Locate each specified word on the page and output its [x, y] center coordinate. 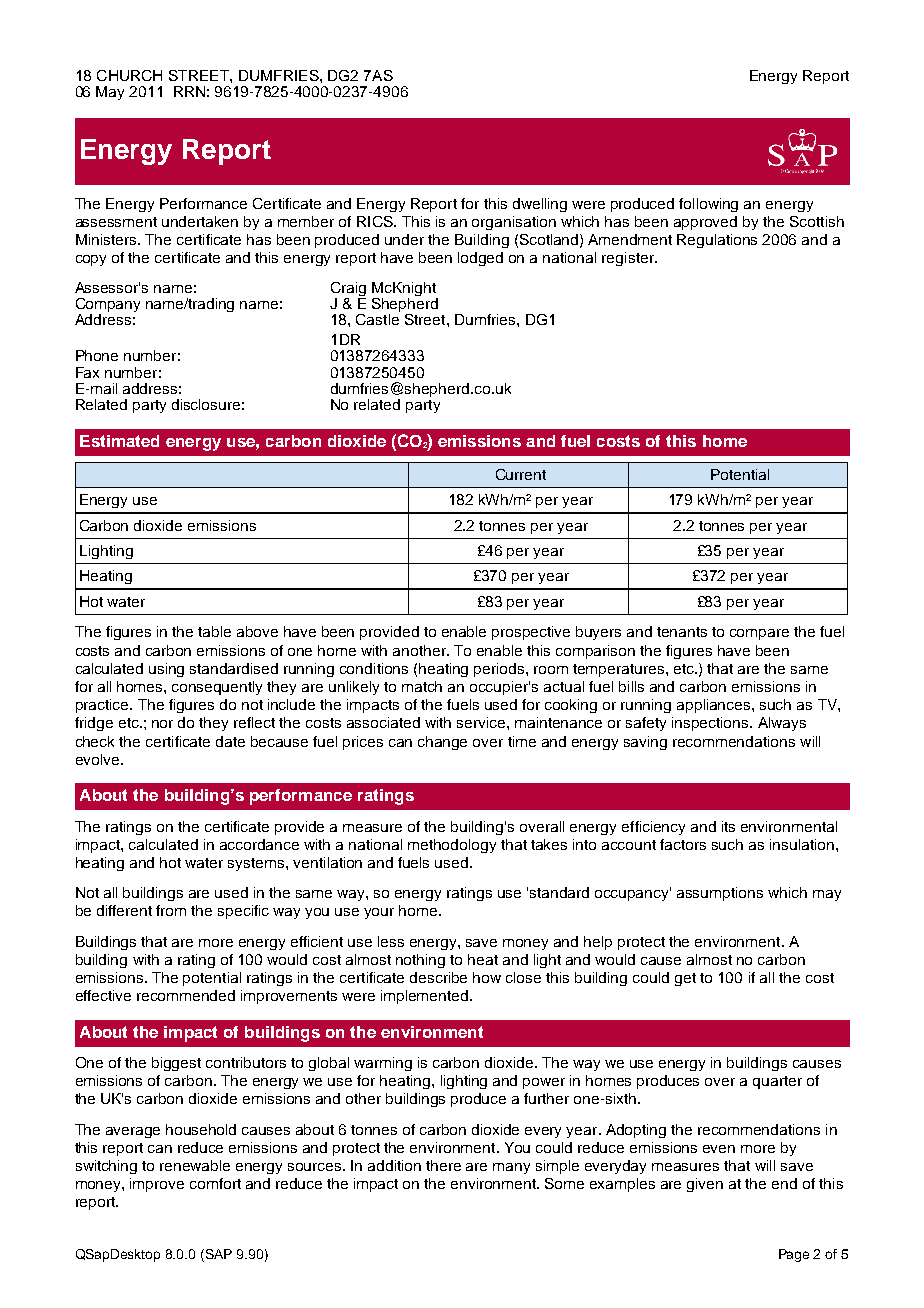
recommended [186, 995]
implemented [426, 997]
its [728, 826]
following [708, 205]
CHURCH [129, 75]
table [214, 631]
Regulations [717, 241]
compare [759, 634]
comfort [215, 1183]
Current [521, 474]
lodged [480, 259]
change [442, 743]
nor [162, 724]
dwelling [540, 205]
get [685, 979]
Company [108, 306]
